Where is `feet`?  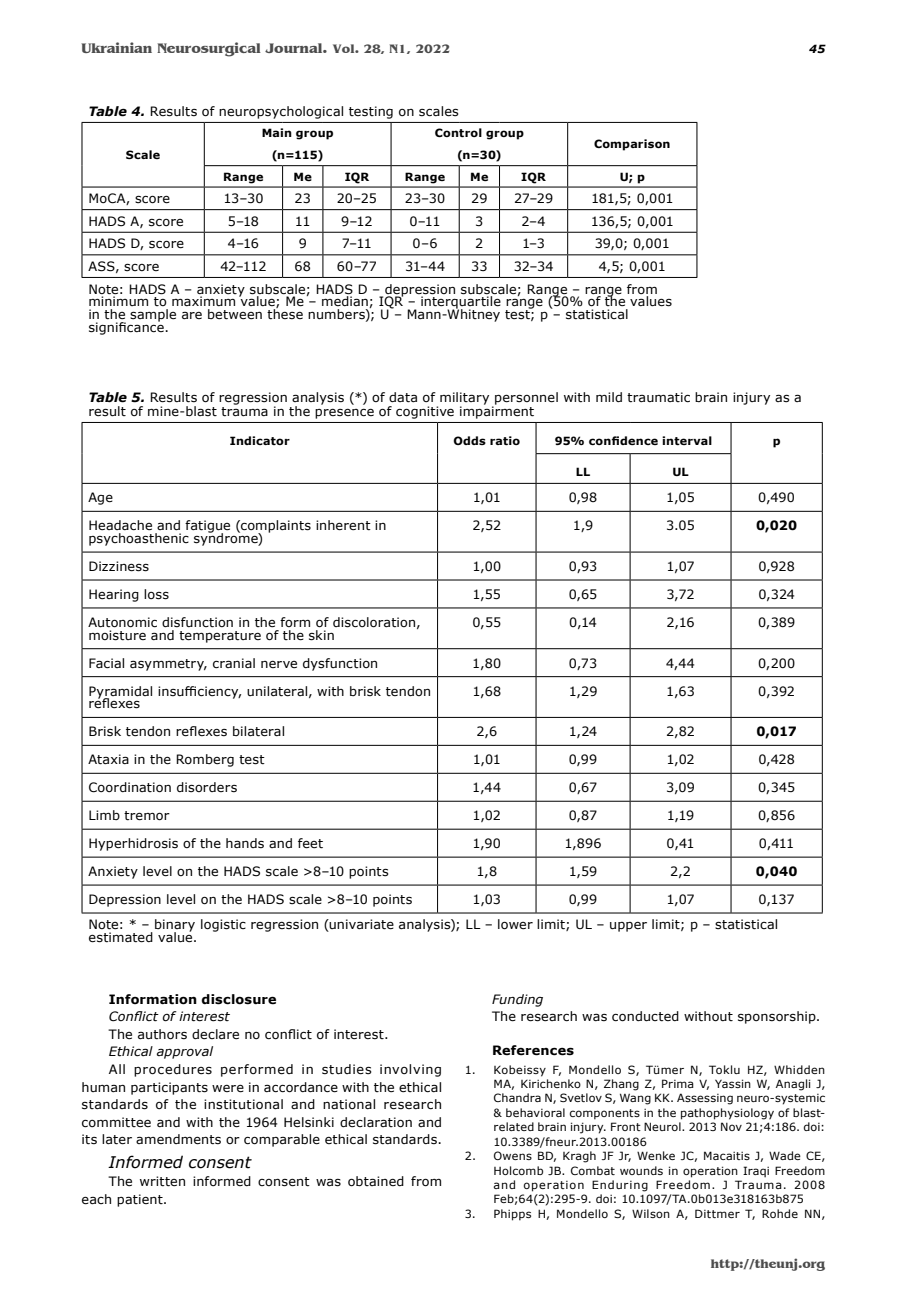
feet is located at coordinates (310, 843).
